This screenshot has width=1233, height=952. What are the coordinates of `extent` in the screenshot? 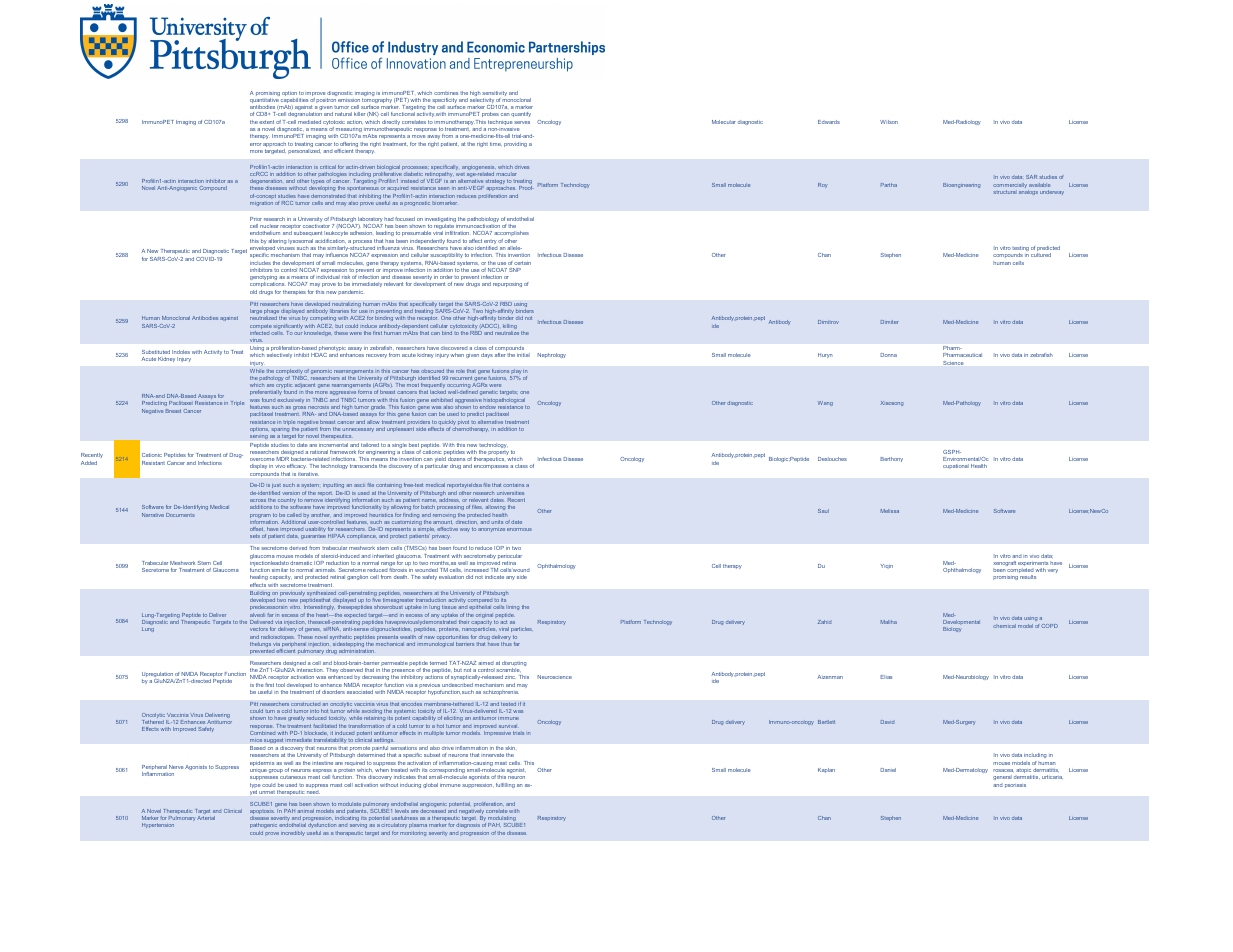 It's located at (266, 122).
